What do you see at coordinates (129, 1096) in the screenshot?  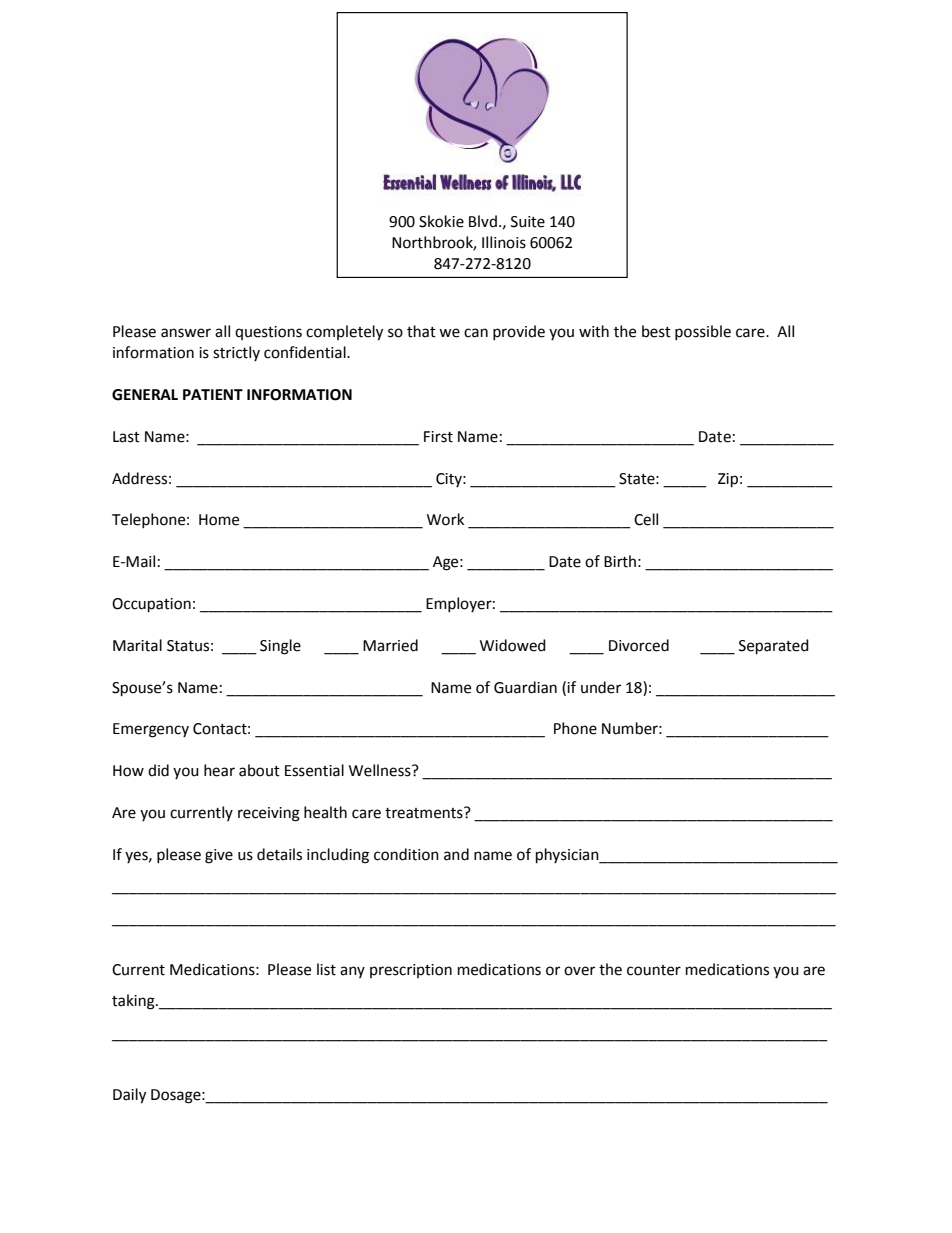 I see `Daily` at bounding box center [129, 1096].
